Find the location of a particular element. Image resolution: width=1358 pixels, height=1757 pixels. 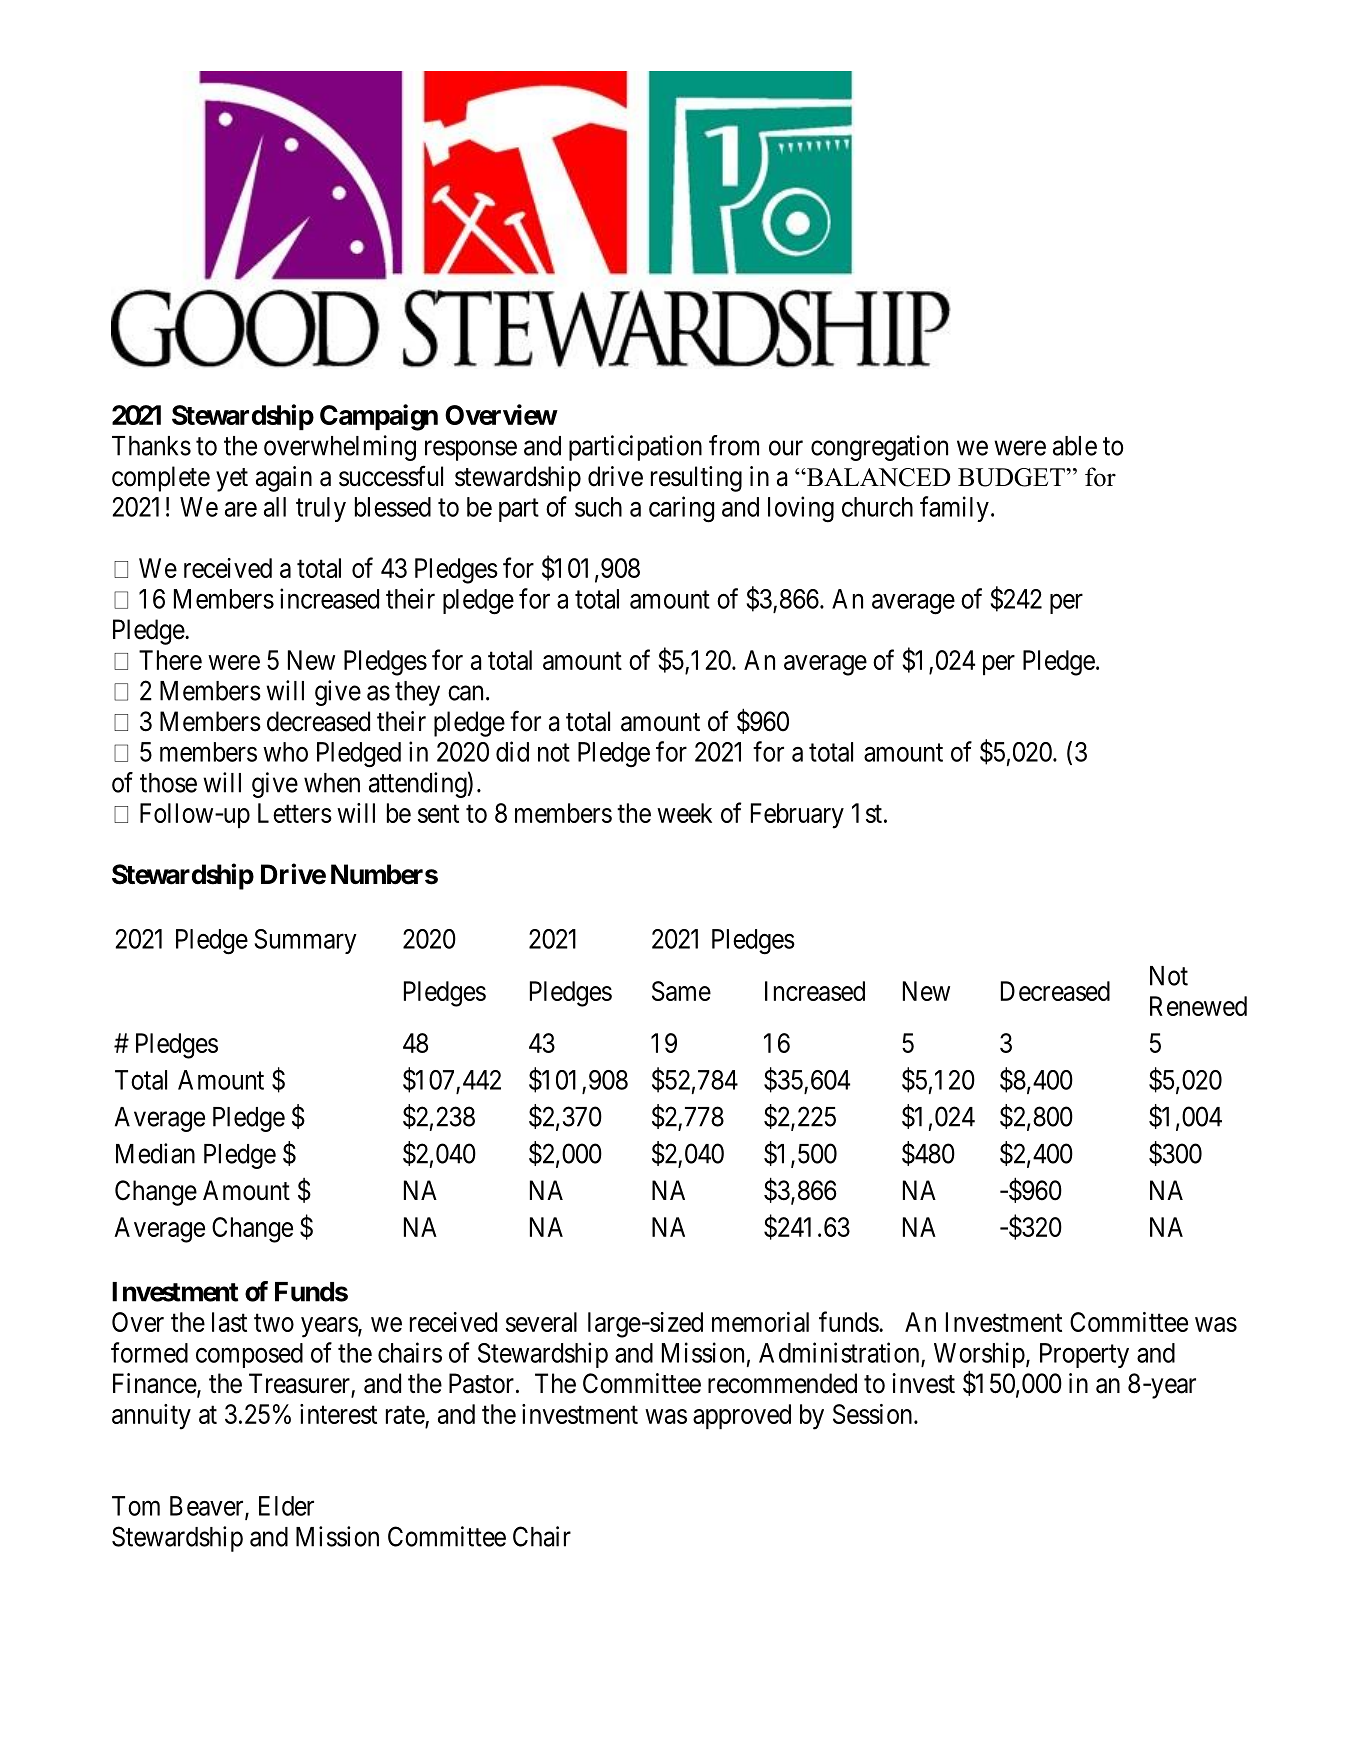

approved is located at coordinates (742, 1416).
